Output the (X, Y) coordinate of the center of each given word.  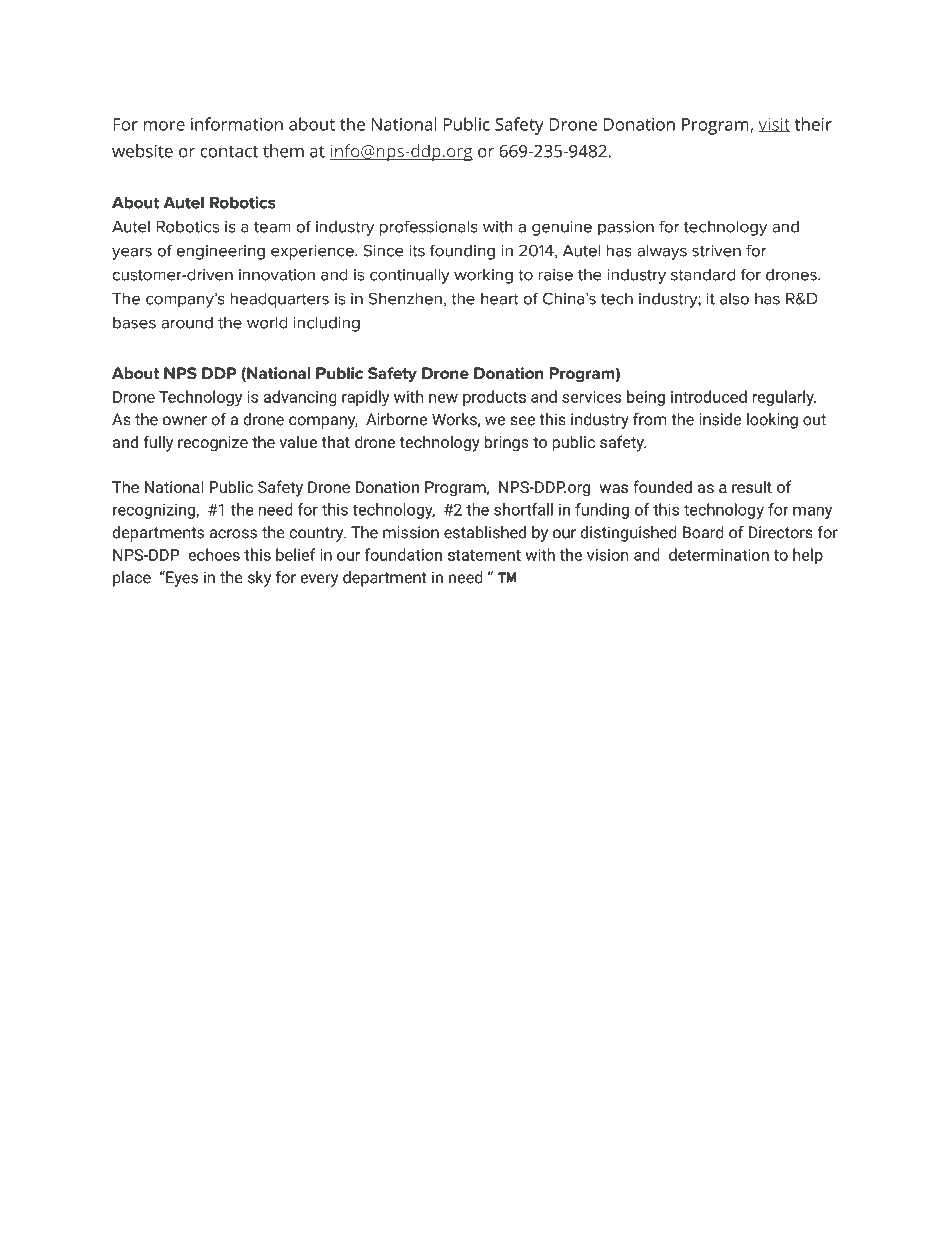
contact (229, 152)
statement (484, 555)
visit (774, 125)
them (283, 151)
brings (507, 443)
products (494, 398)
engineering (221, 252)
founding (462, 252)
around (187, 323)
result (752, 486)
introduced (709, 396)
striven (716, 251)
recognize (213, 444)
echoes (214, 554)
